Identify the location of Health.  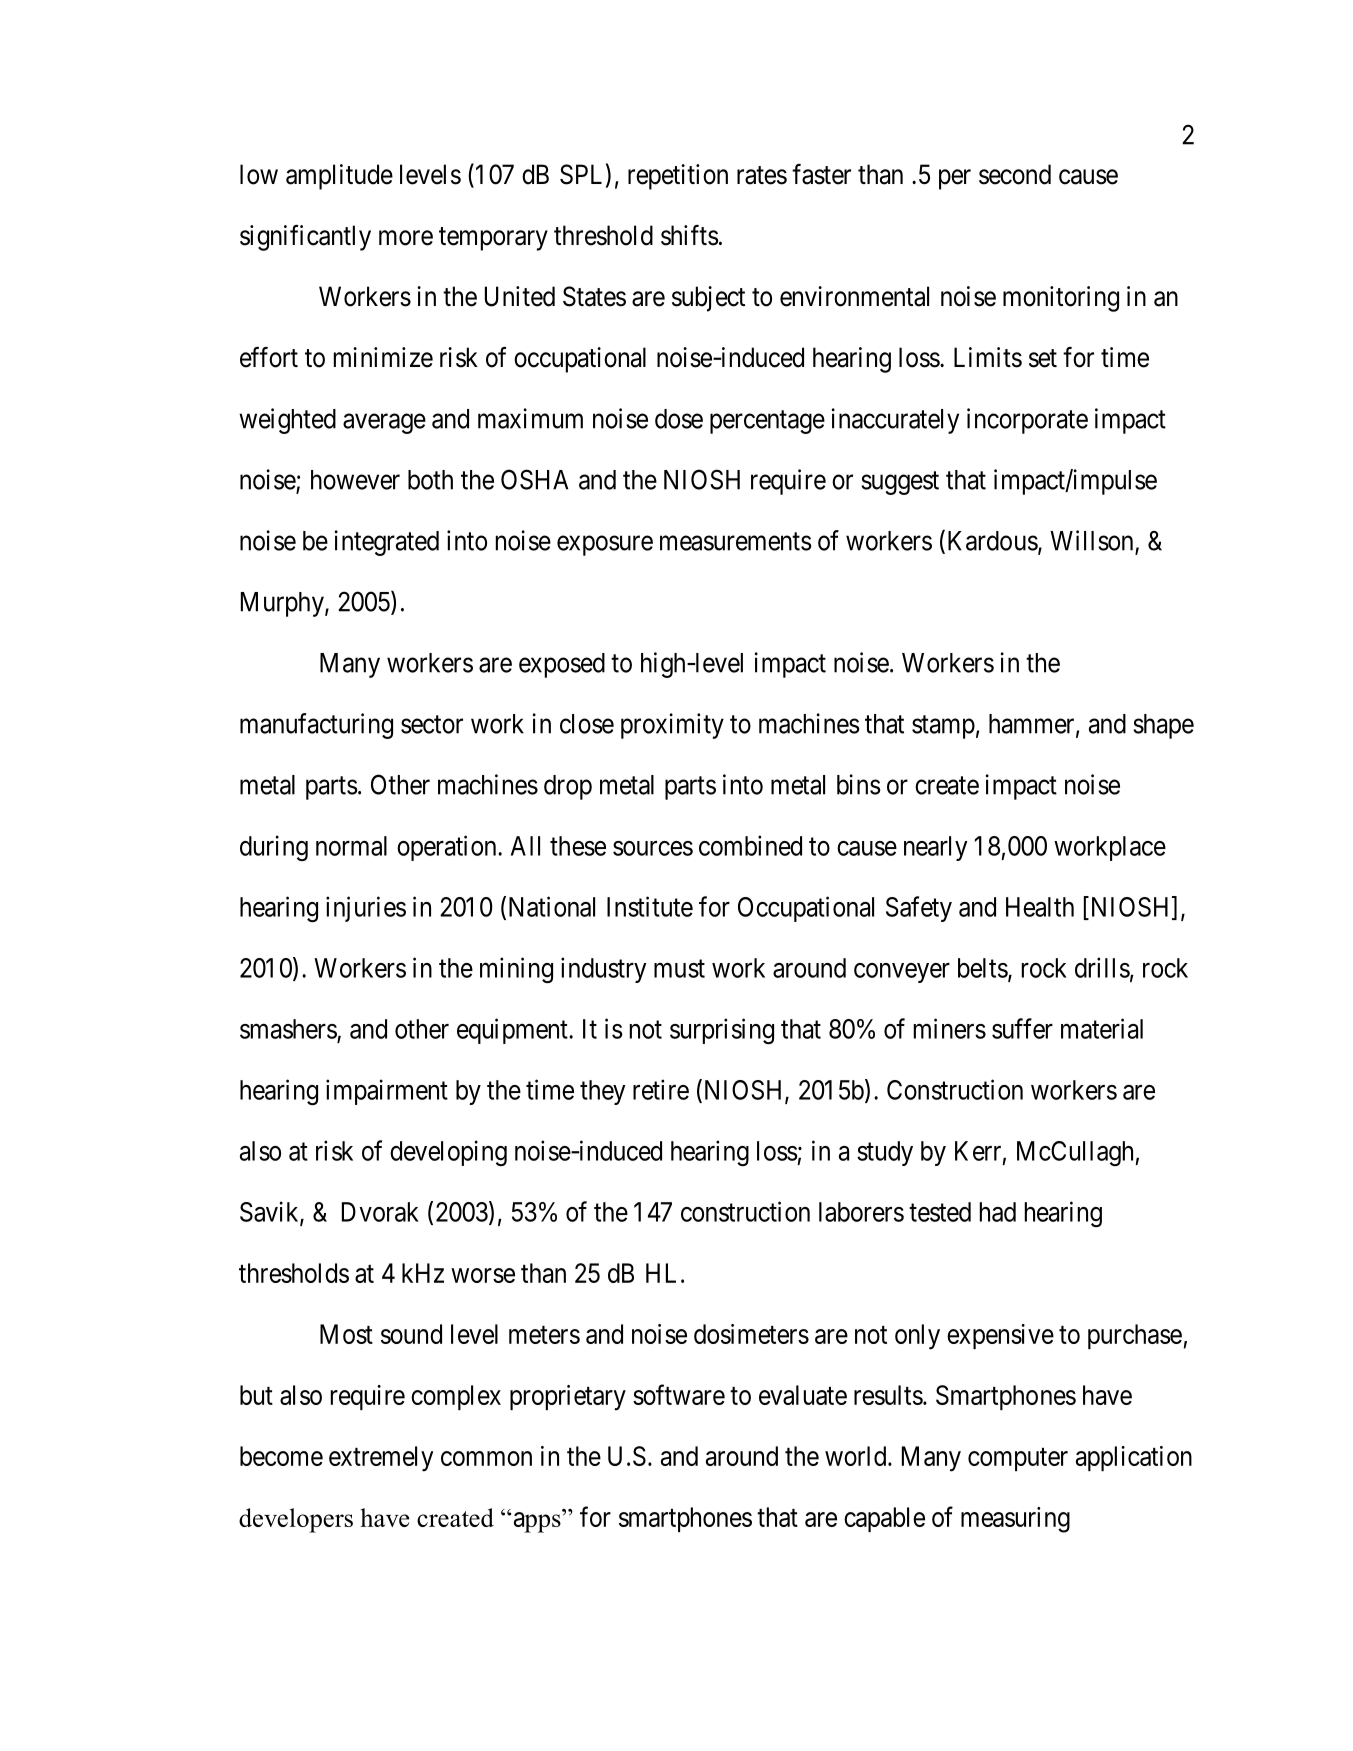
(1040, 907).
